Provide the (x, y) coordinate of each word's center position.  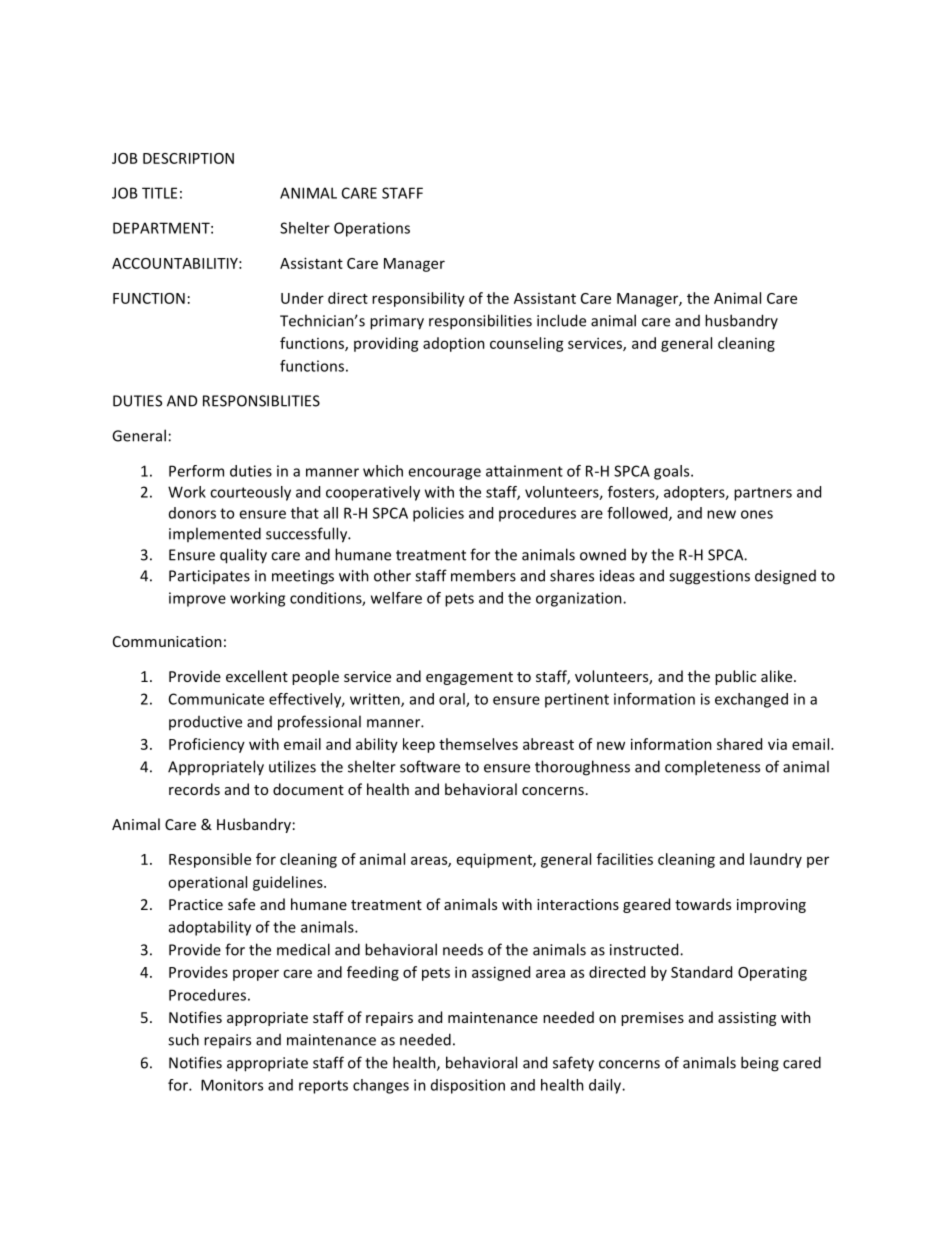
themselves (478, 744)
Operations (372, 229)
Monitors (232, 1085)
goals (673, 472)
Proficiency (207, 745)
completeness (712, 768)
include (561, 320)
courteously (250, 493)
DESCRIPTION (188, 158)
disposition (468, 1086)
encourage (444, 474)
